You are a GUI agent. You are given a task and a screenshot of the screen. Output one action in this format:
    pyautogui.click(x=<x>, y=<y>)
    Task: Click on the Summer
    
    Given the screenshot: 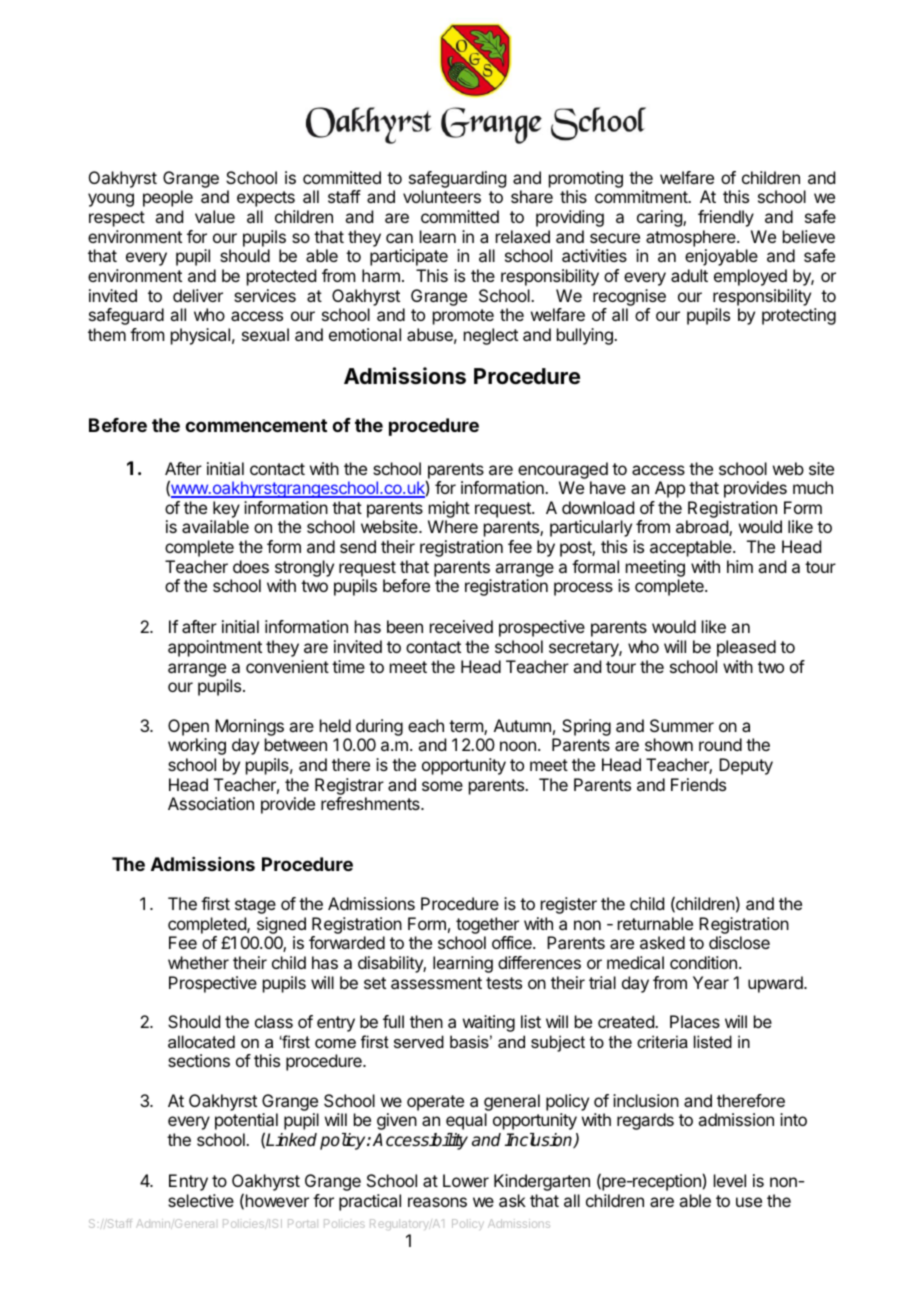 What is the action you would take?
    pyautogui.click(x=682, y=725)
